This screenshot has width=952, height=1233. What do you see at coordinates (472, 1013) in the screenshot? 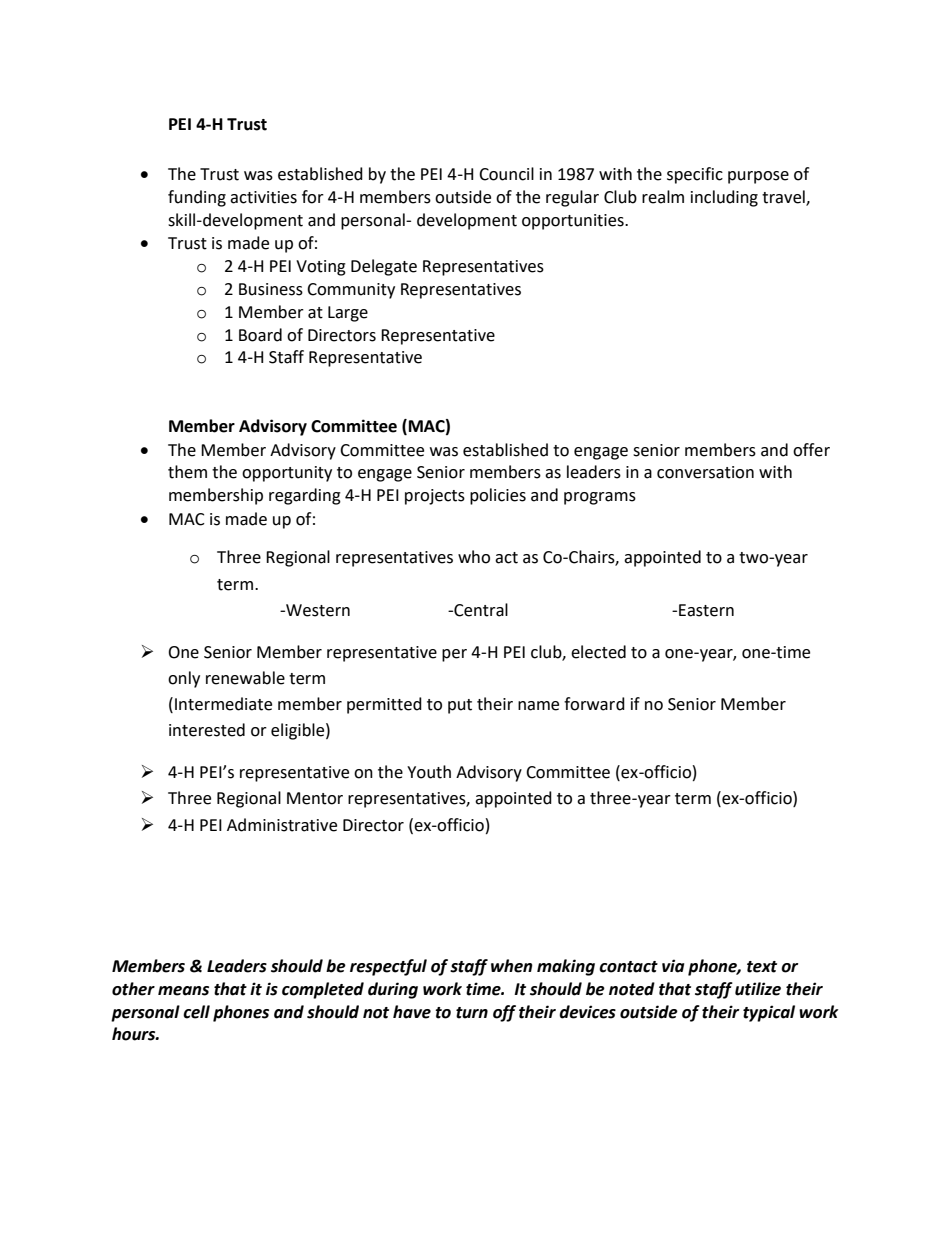
I see `turn` at bounding box center [472, 1013].
